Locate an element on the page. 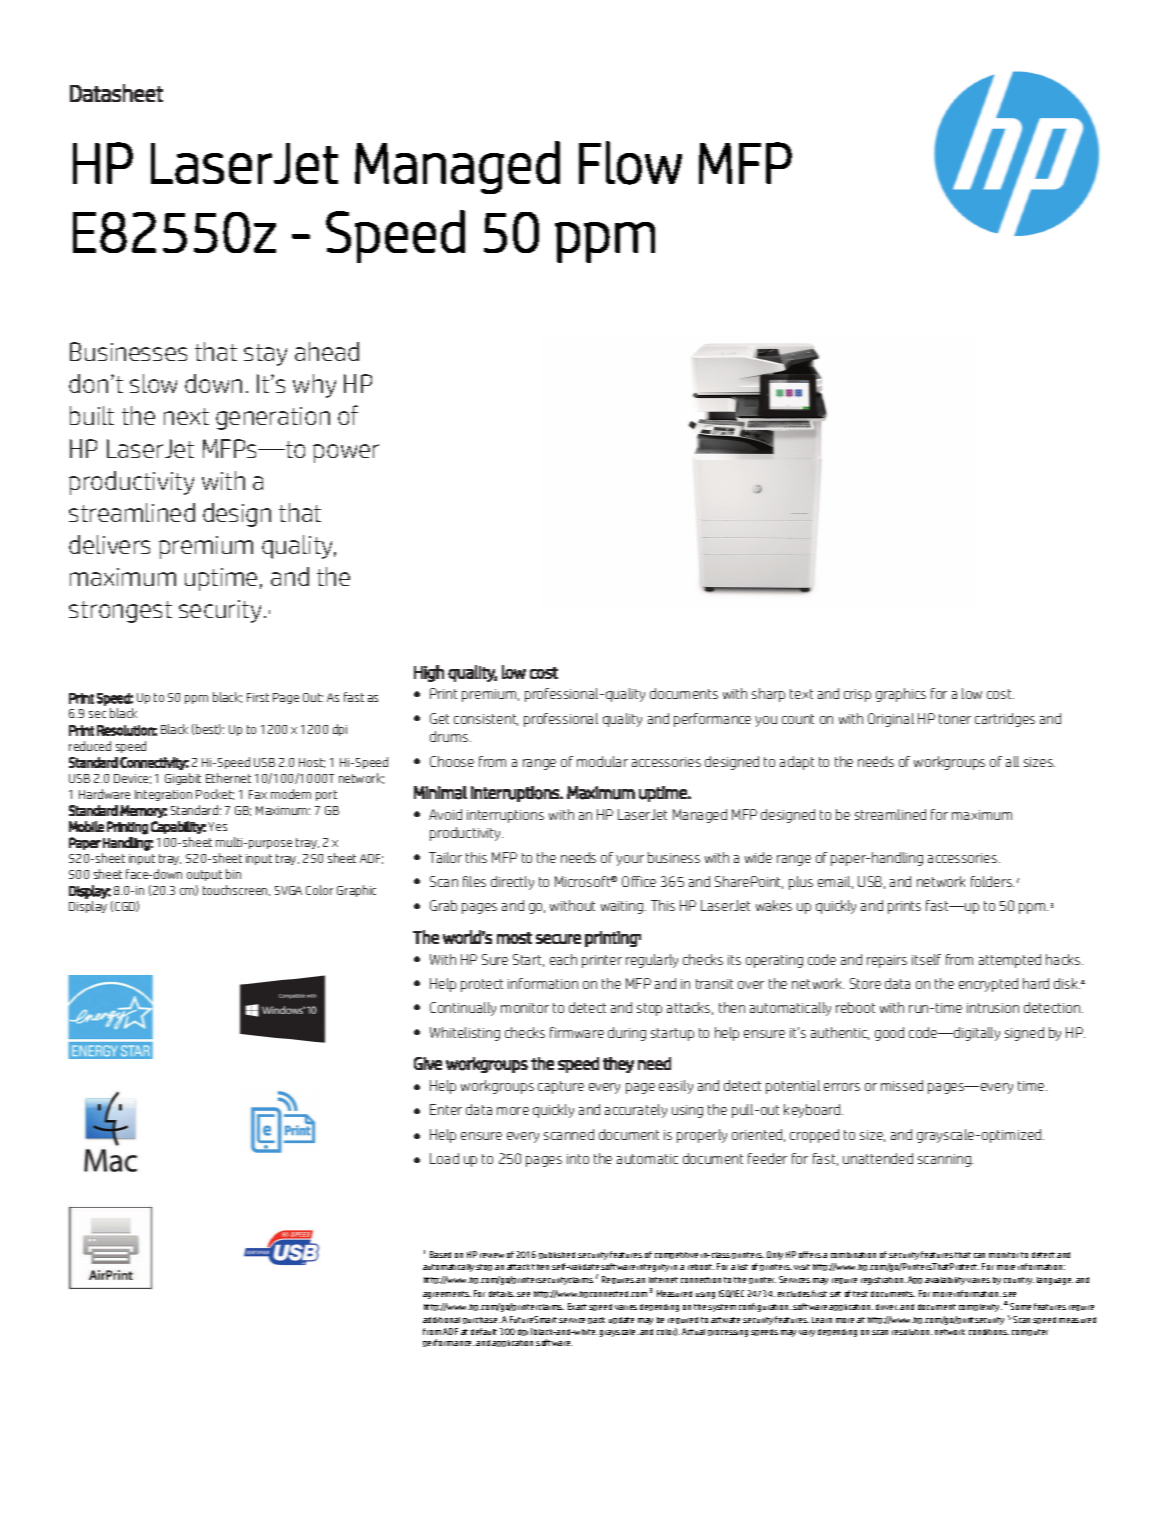  Flow is located at coordinates (630, 163).
